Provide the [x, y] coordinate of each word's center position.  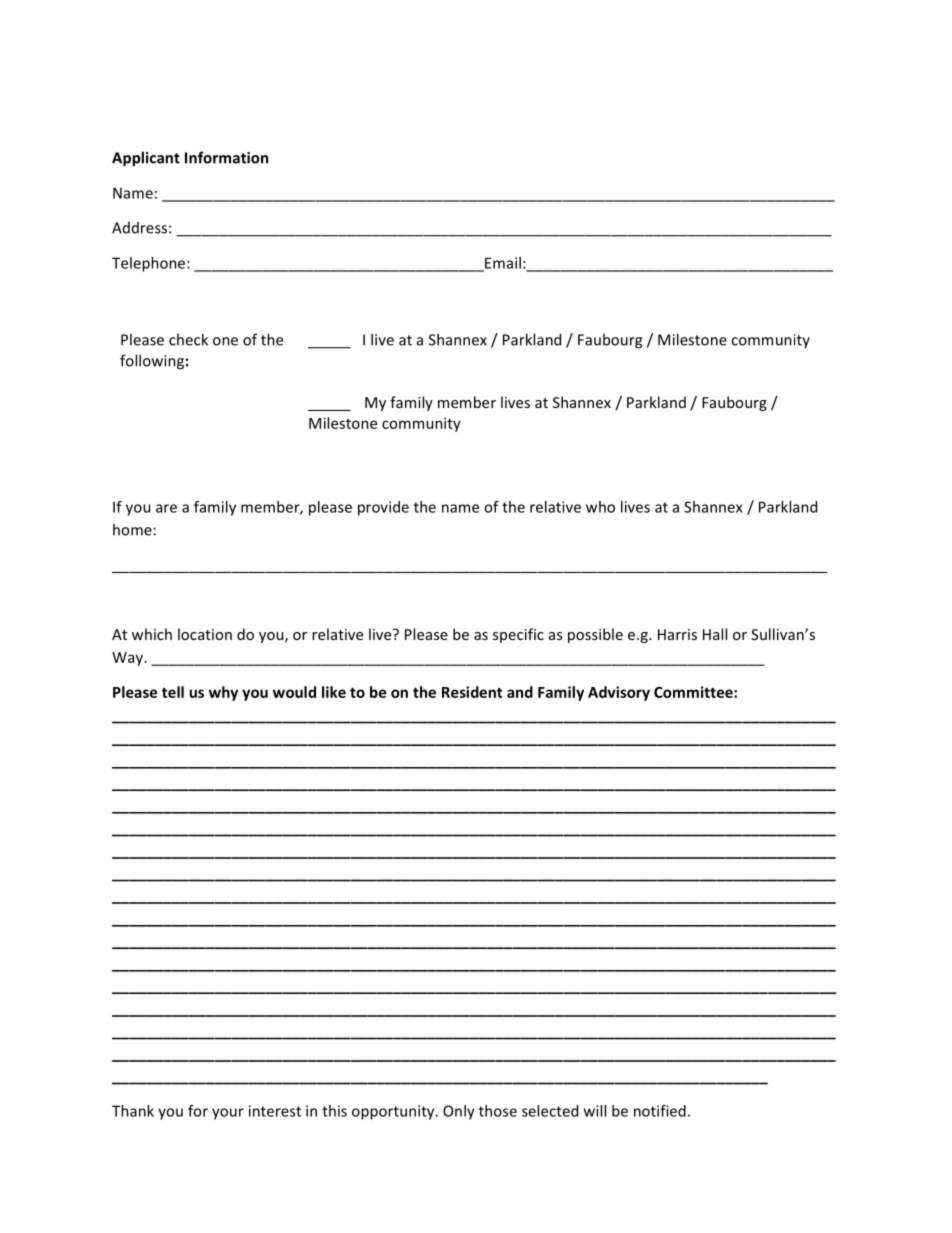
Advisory [619, 693]
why [223, 693]
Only [459, 1112]
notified [660, 1111]
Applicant [146, 159]
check [188, 339]
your [228, 1114]
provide [383, 508]
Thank [133, 1111]
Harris [677, 634]
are [166, 508]
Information [226, 157]
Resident [472, 692]
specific [518, 635]
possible [595, 635]
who [600, 507]
